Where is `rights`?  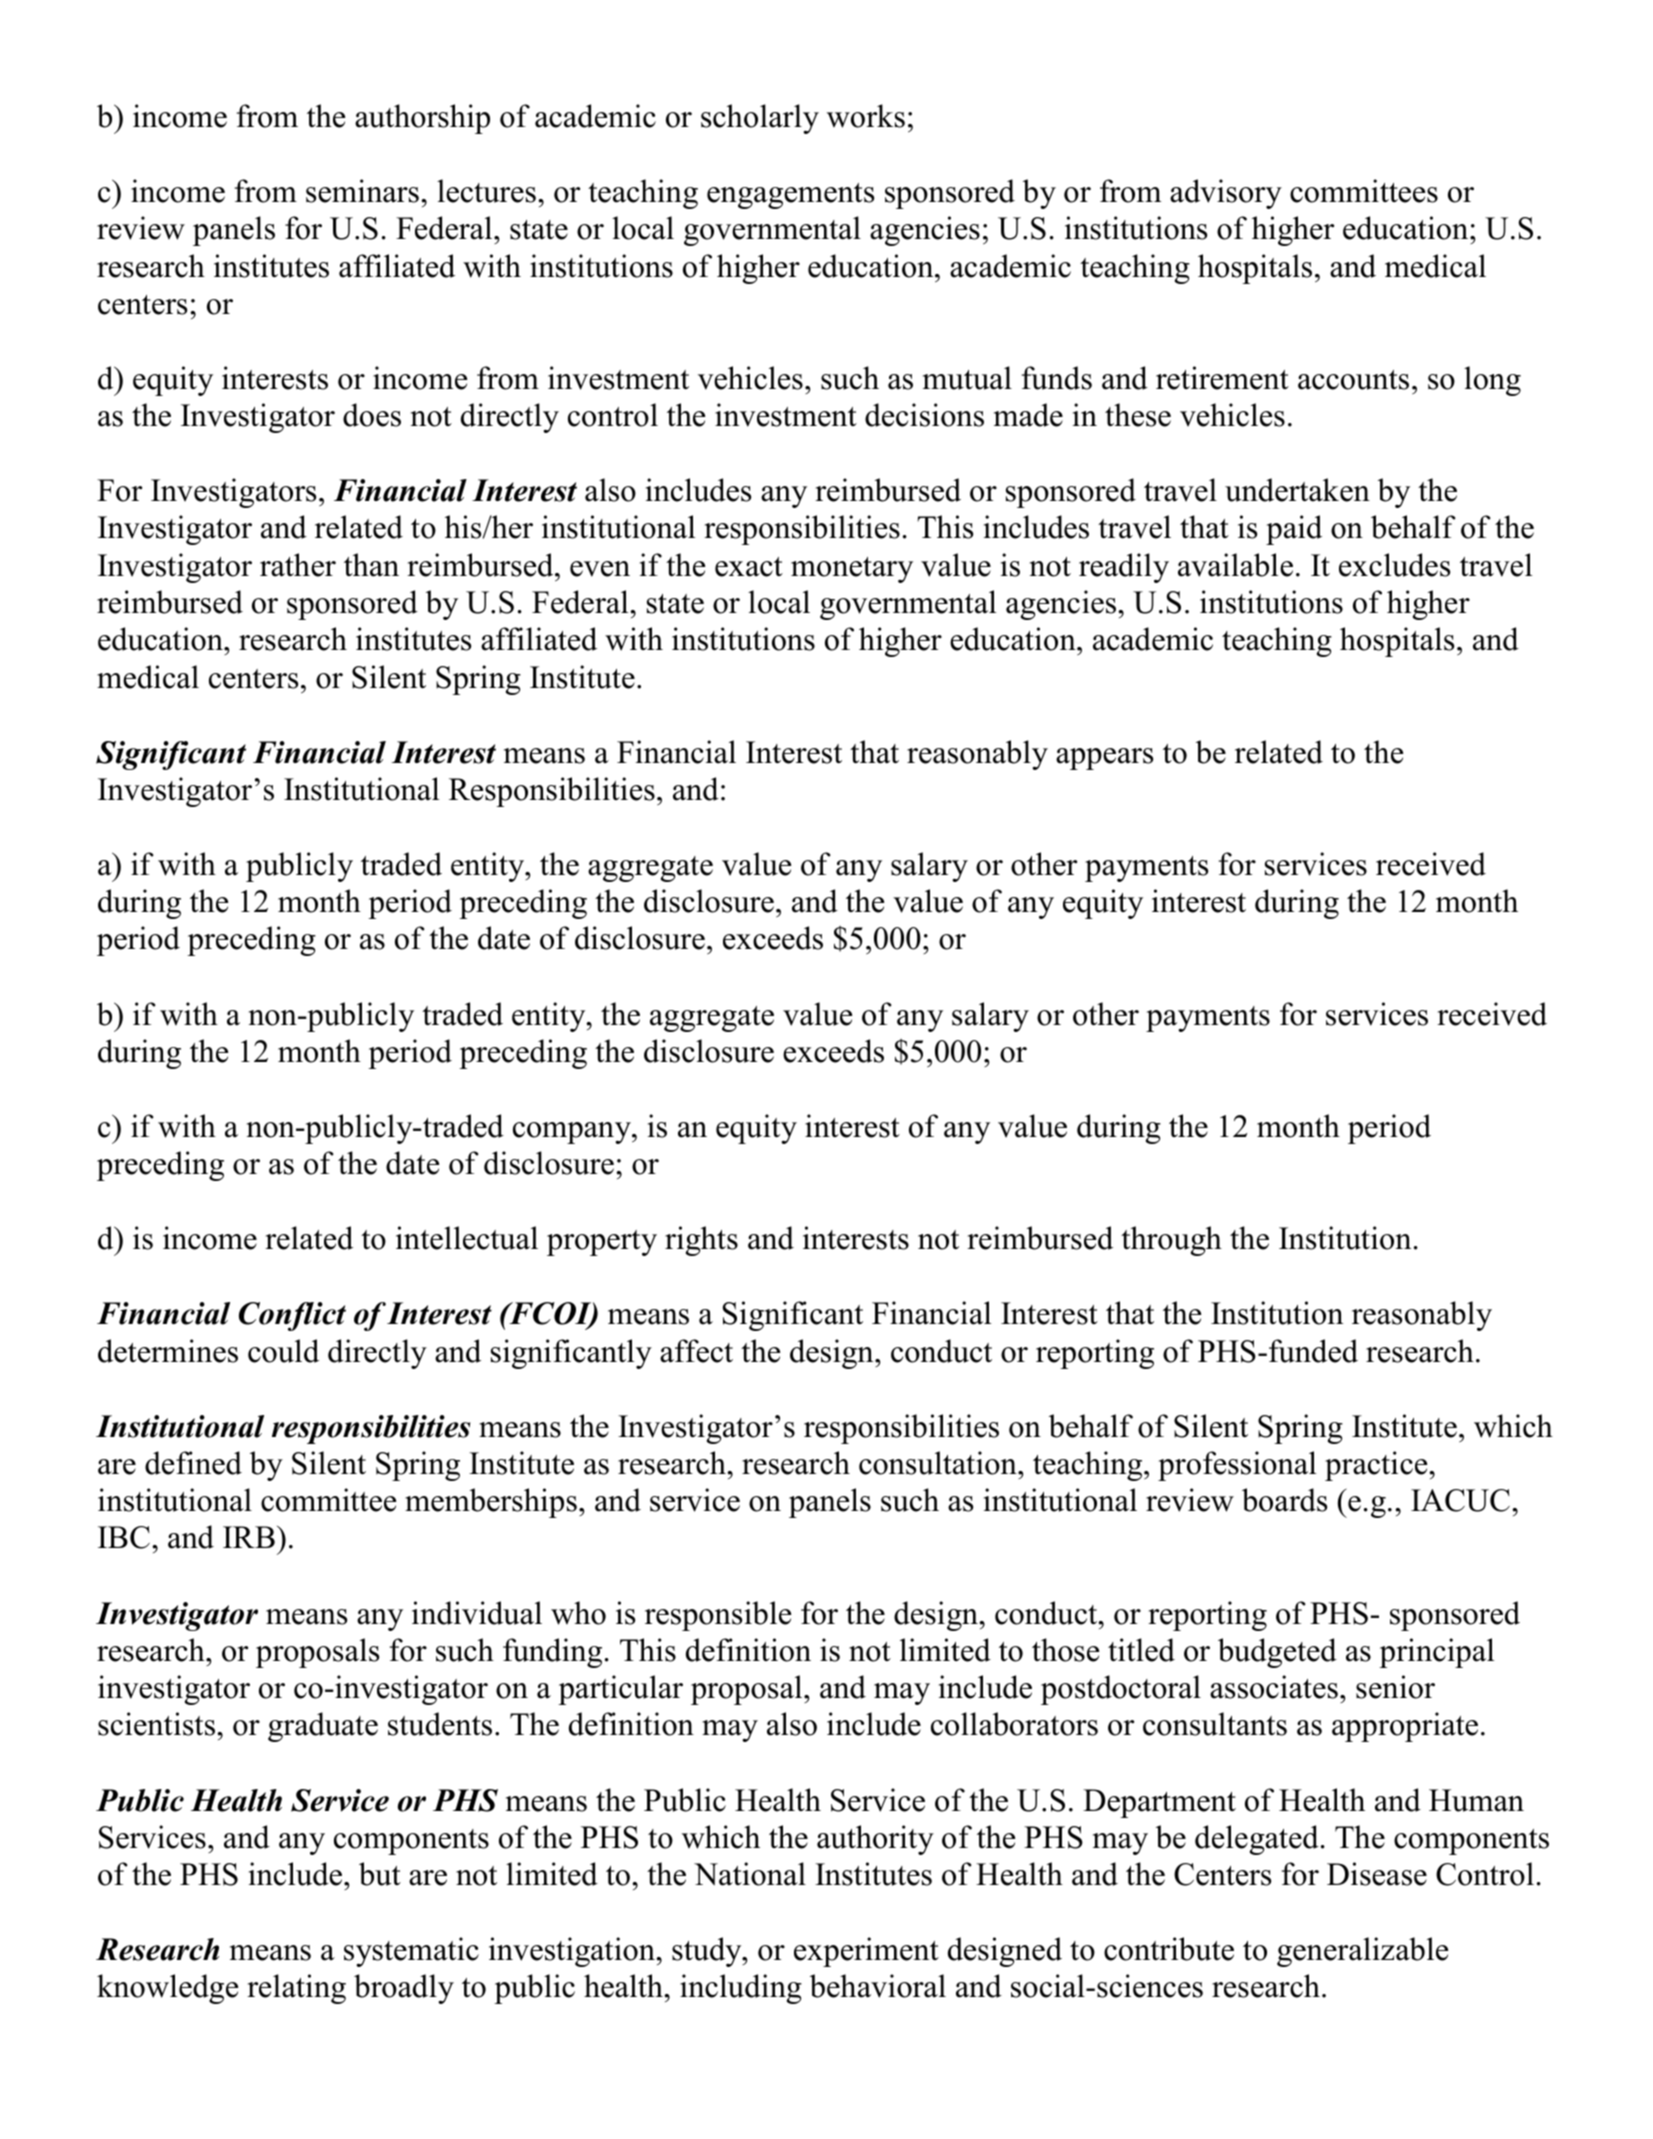
rights is located at coordinates (701, 1241).
